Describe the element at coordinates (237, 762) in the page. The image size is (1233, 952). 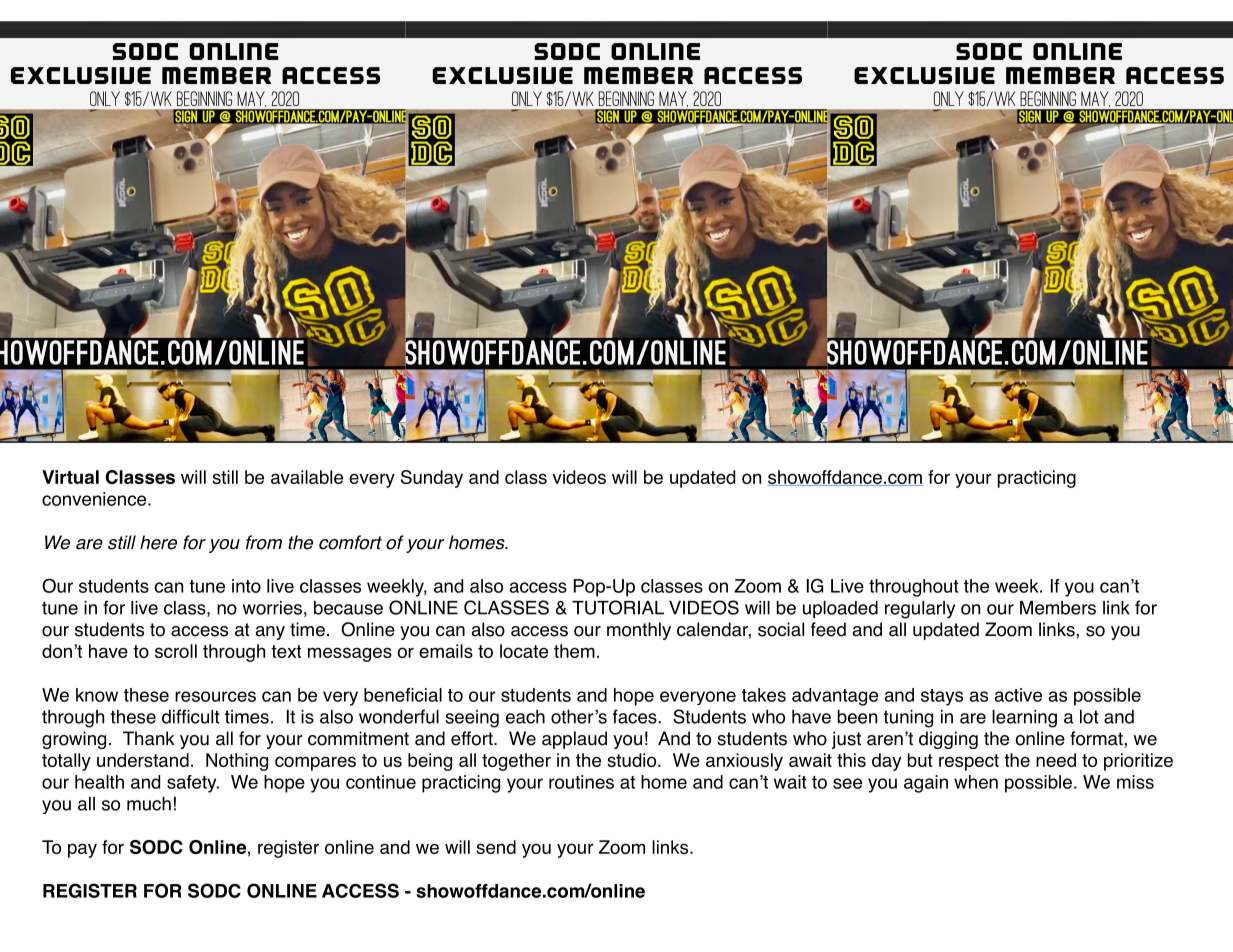
I see `Nothing` at that location.
